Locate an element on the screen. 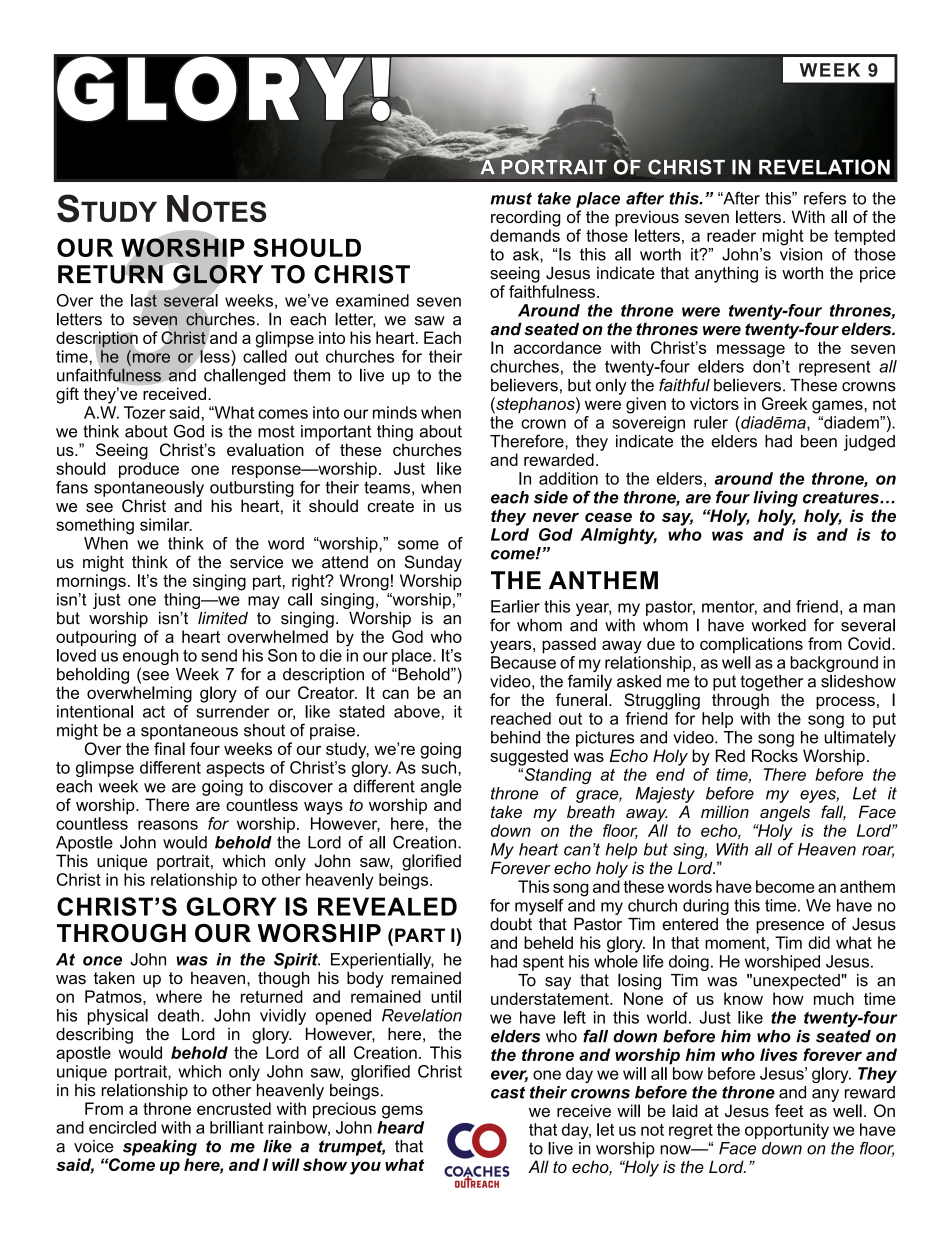  once is located at coordinates (102, 961).
